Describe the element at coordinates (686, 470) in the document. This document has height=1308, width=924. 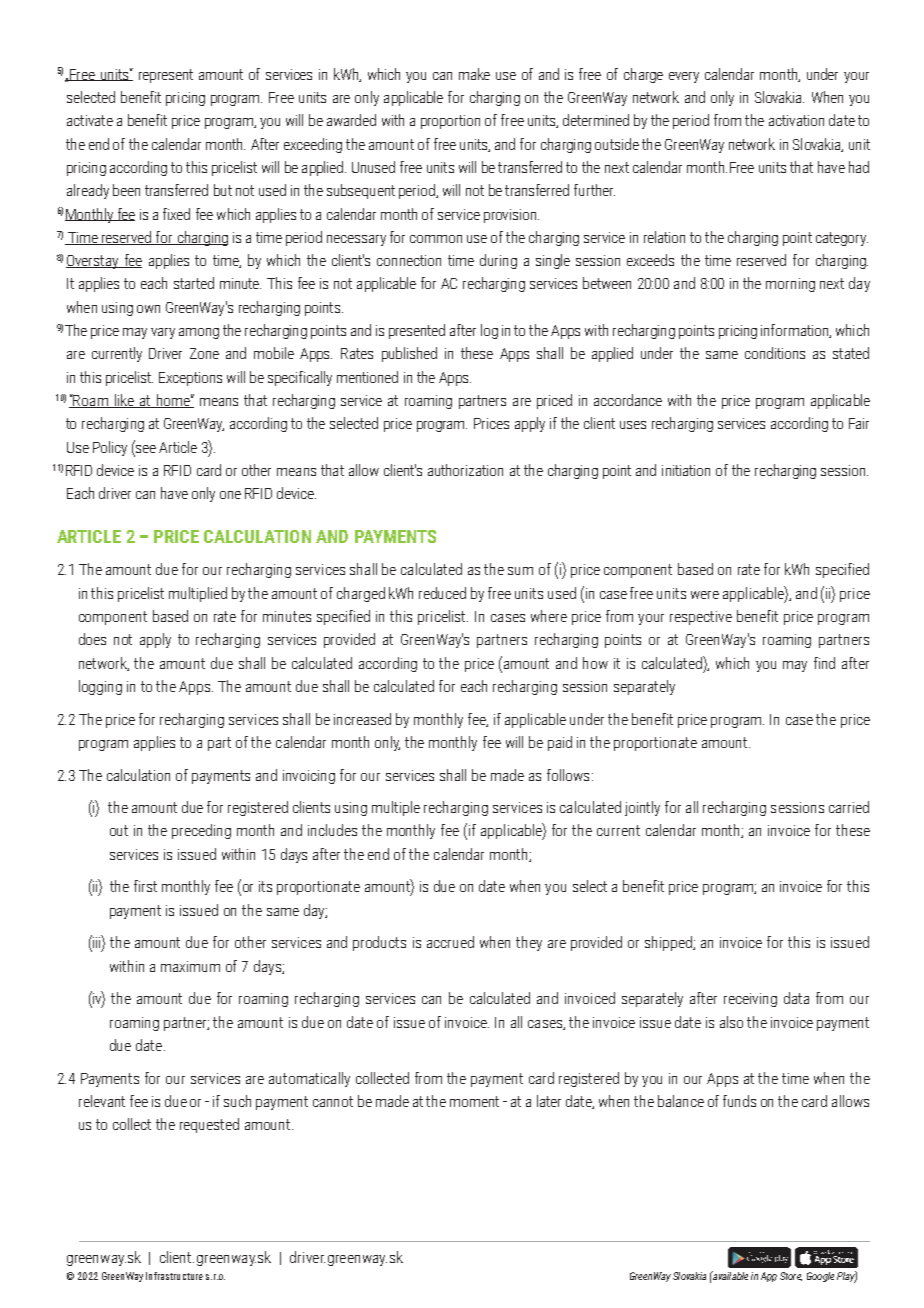
I see `initiation` at that location.
